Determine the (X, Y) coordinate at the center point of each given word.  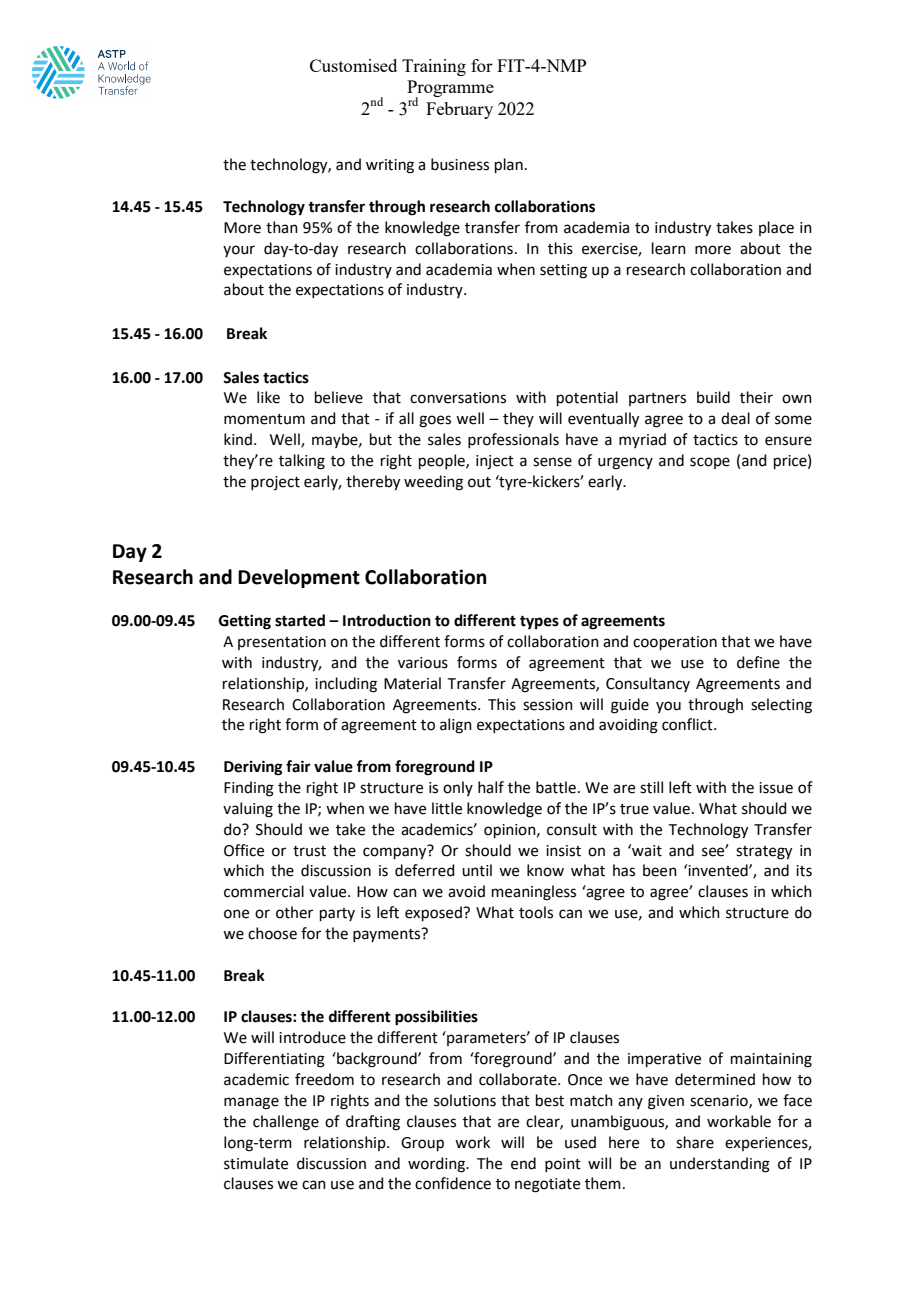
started (300, 620)
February (459, 110)
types (539, 623)
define (758, 662)
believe (339, 397)
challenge (286, 1123)
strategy (764, 853)
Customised (353, 65)
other (294, 912)
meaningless (534, 893)
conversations (458, 398)
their (756, 397)
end (523, 1163)
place (776, 228)
